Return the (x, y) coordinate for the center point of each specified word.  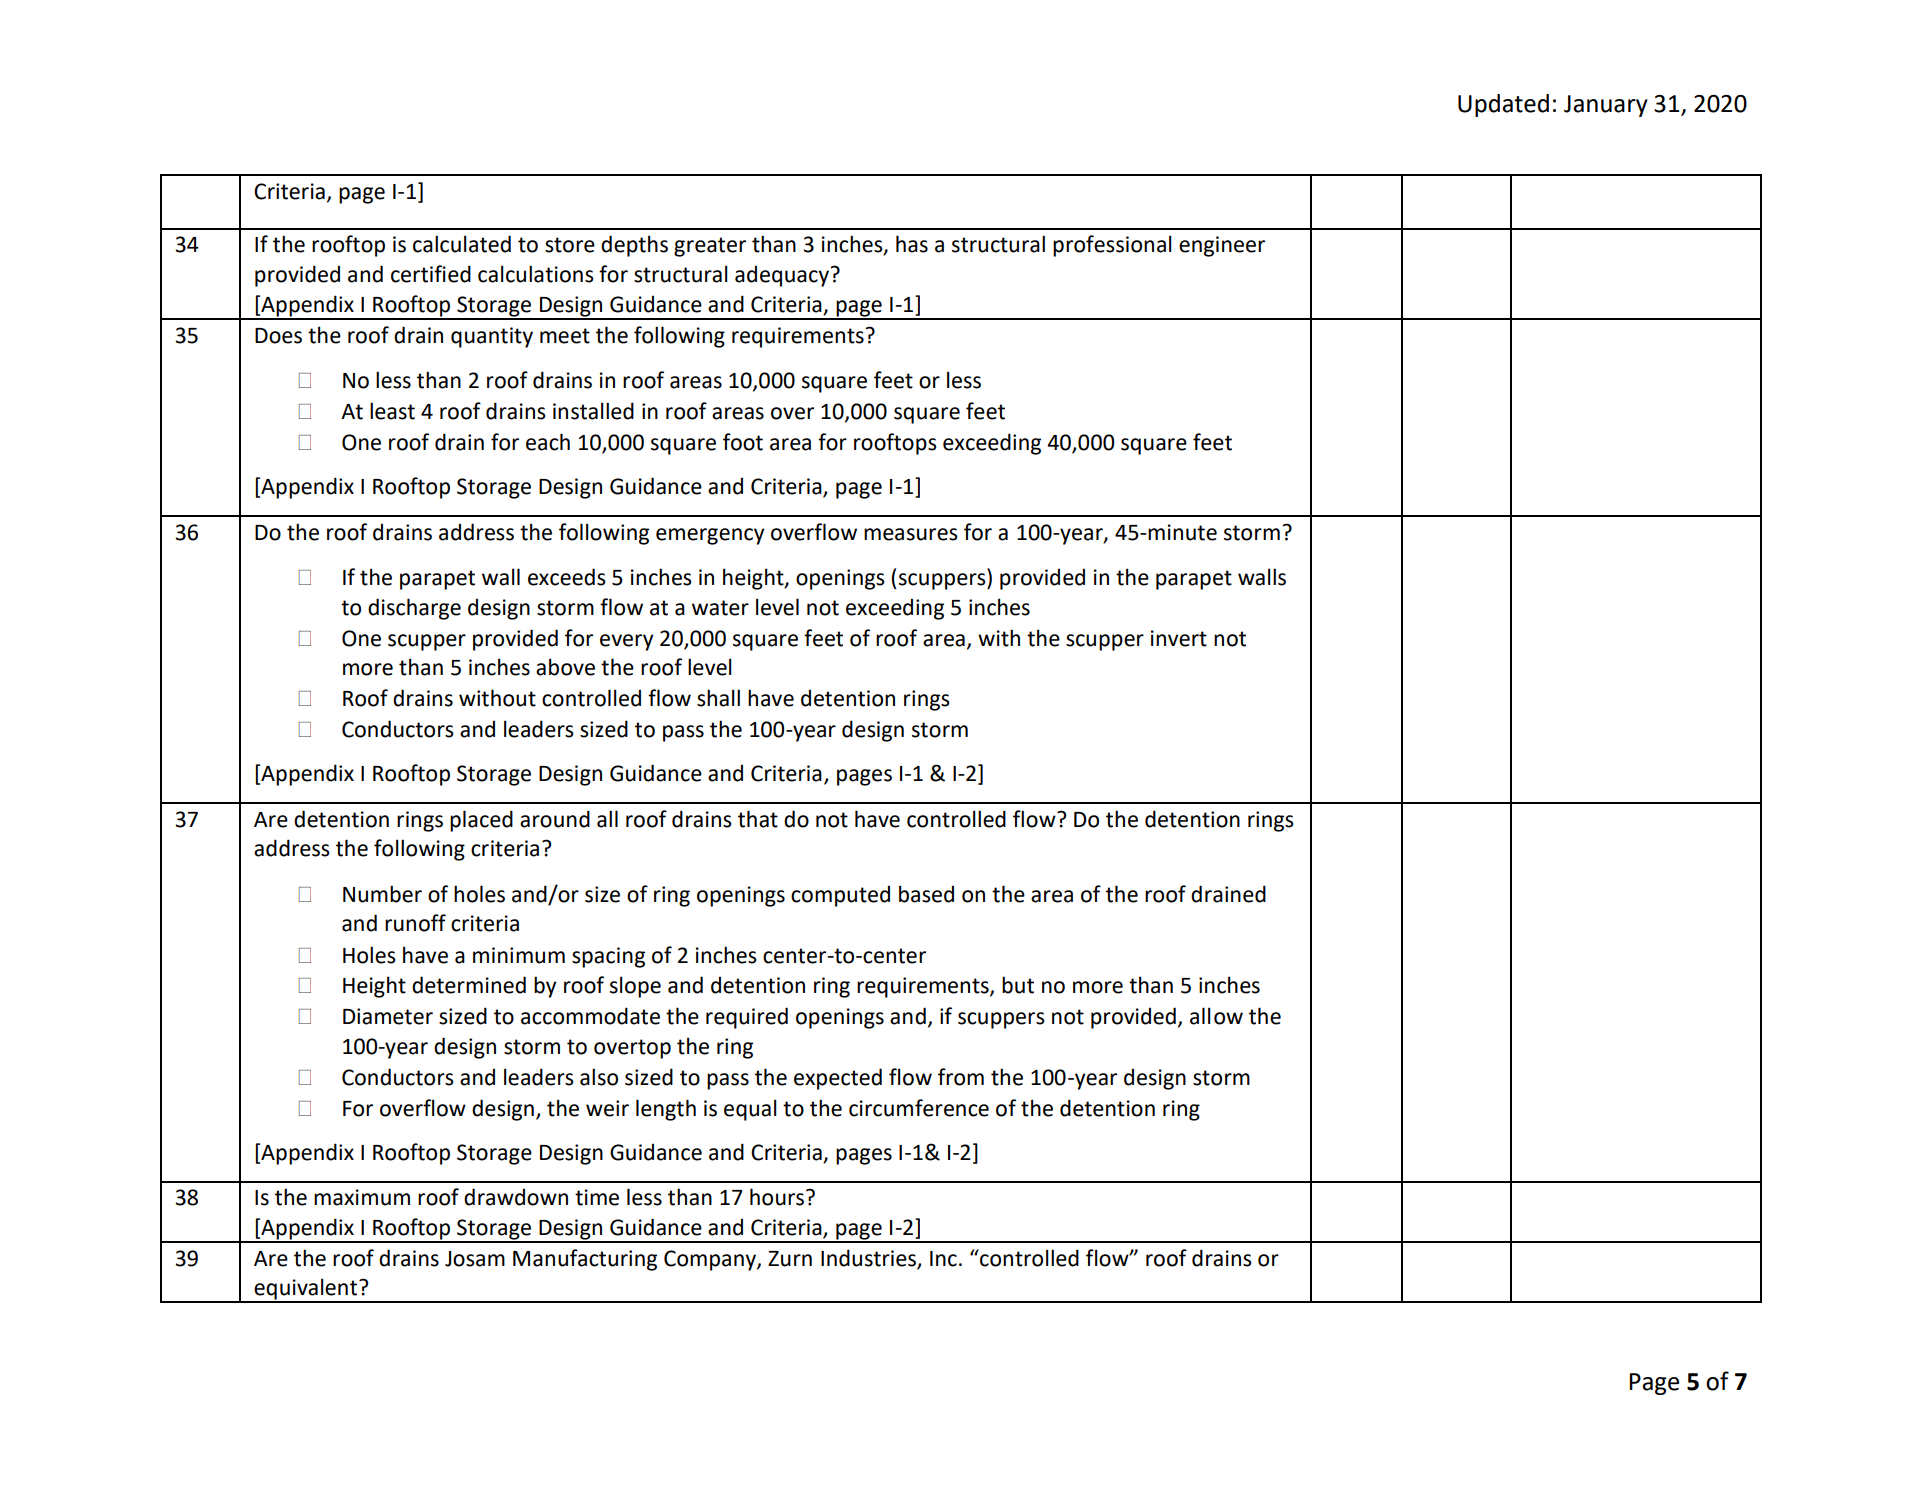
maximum (362, 1197)
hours (778, 1197)
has (912, 244)
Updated (1503, 105)
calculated (462, 244)
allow (1216, 1016)
